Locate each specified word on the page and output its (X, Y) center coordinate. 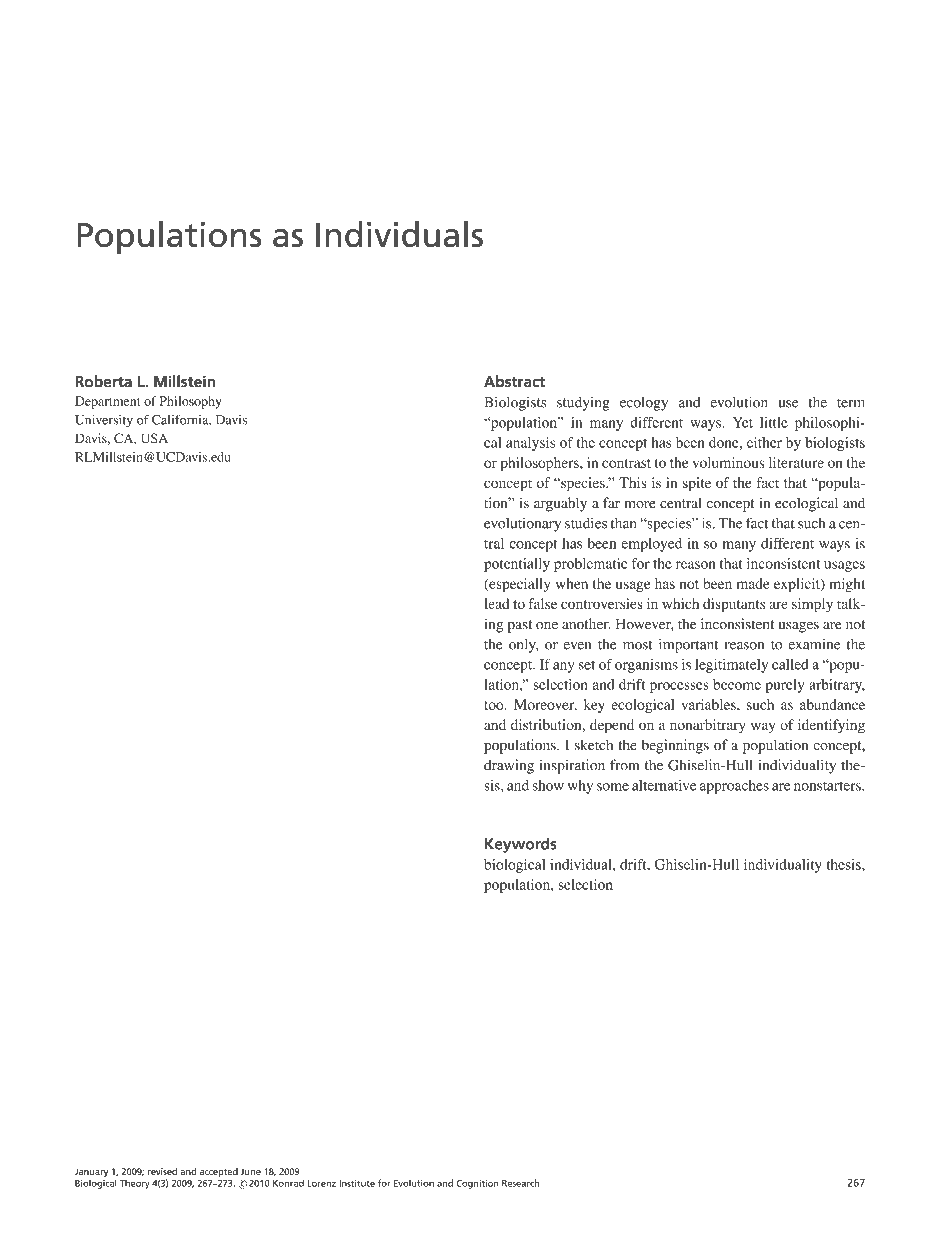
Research (521, 1183)
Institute (357, 1183)
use (788, 404)
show (548, 785)
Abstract (514, 381)
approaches (734, 787)
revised (162, 1171)
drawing (509, 766)
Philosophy (191, 402)
